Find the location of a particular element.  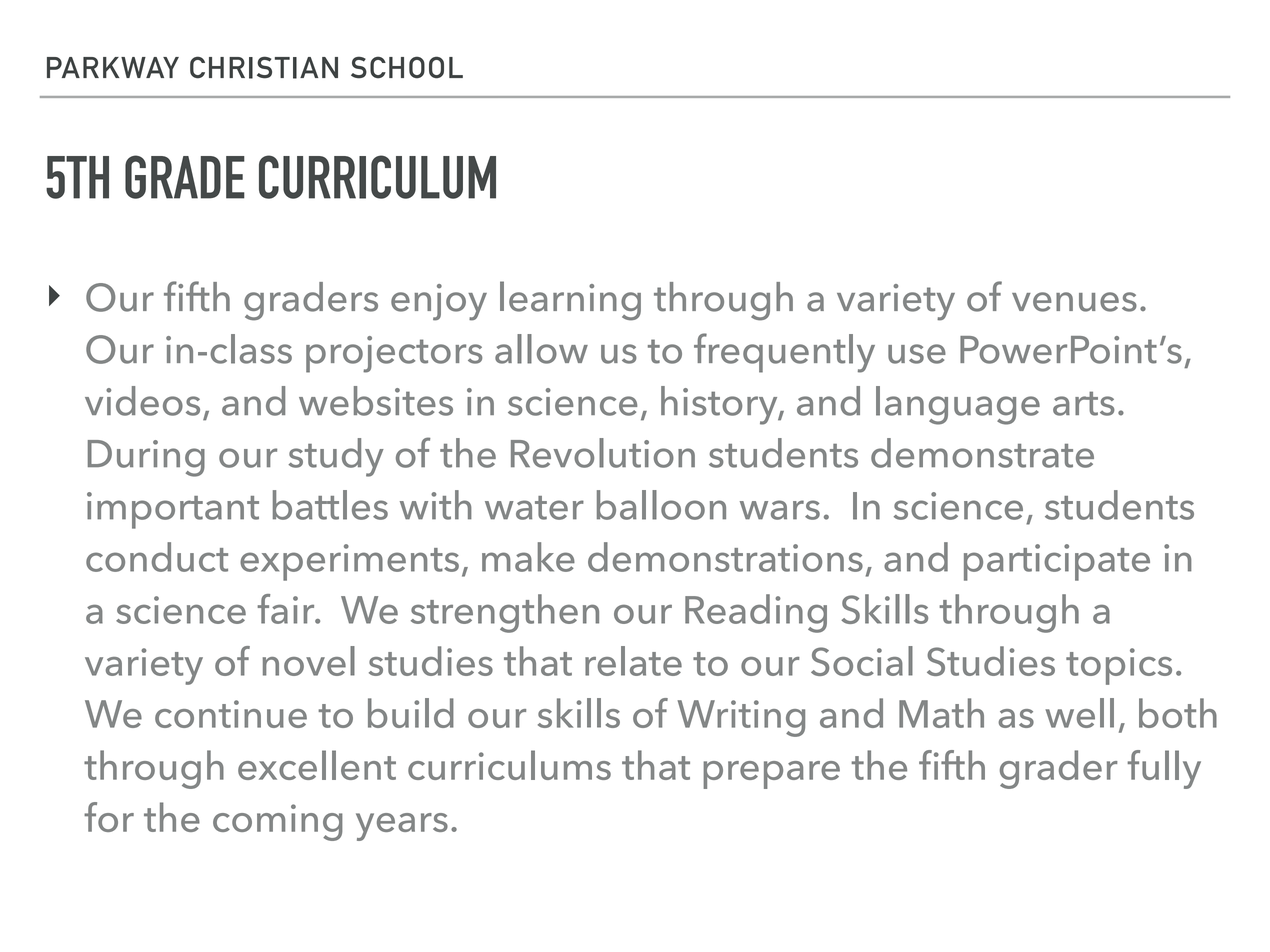

venues is located at coordinates (1074, 302).
